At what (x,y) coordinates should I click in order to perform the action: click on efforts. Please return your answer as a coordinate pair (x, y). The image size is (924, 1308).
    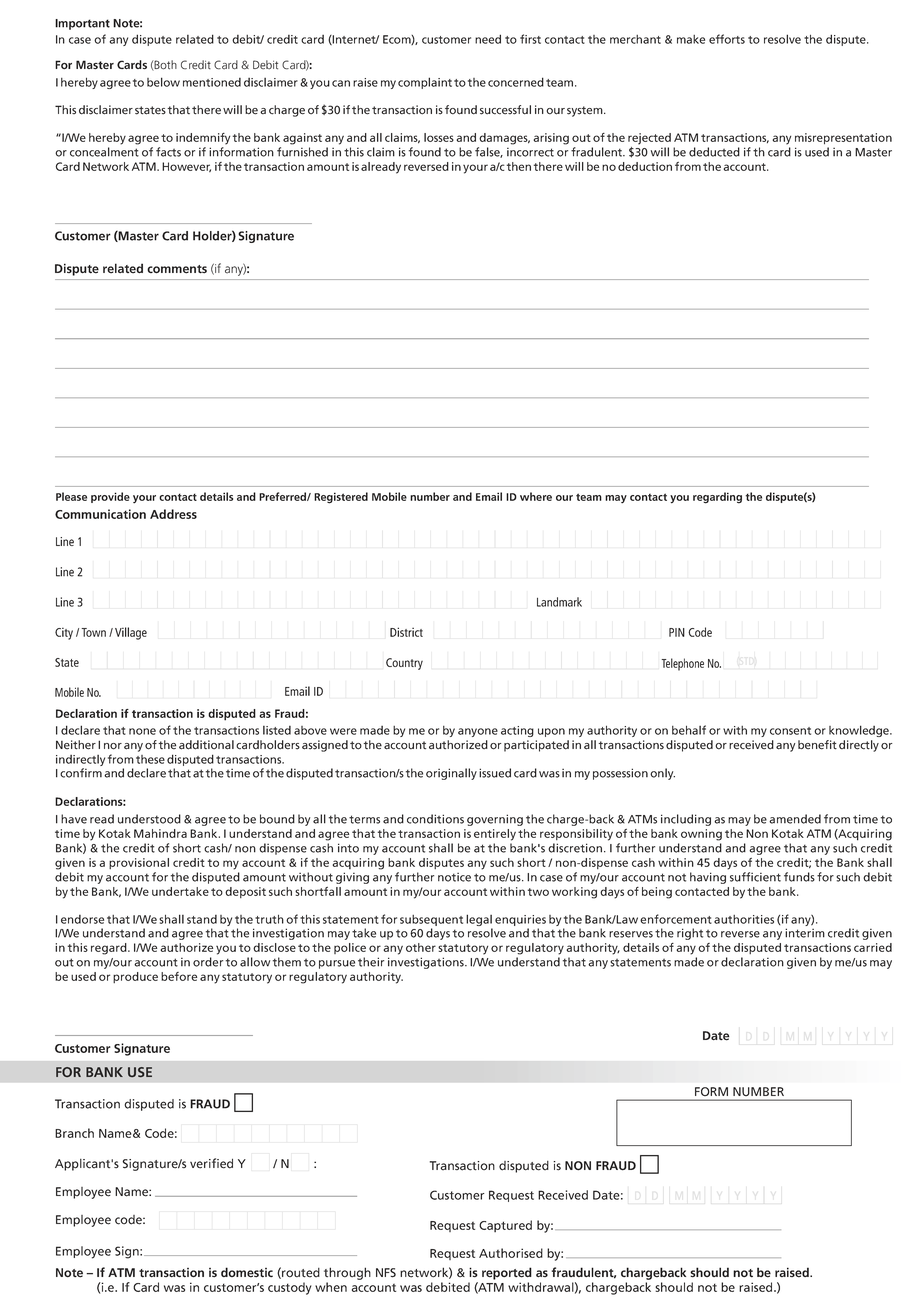
    Looking at the image, I should click on (727, 39).
